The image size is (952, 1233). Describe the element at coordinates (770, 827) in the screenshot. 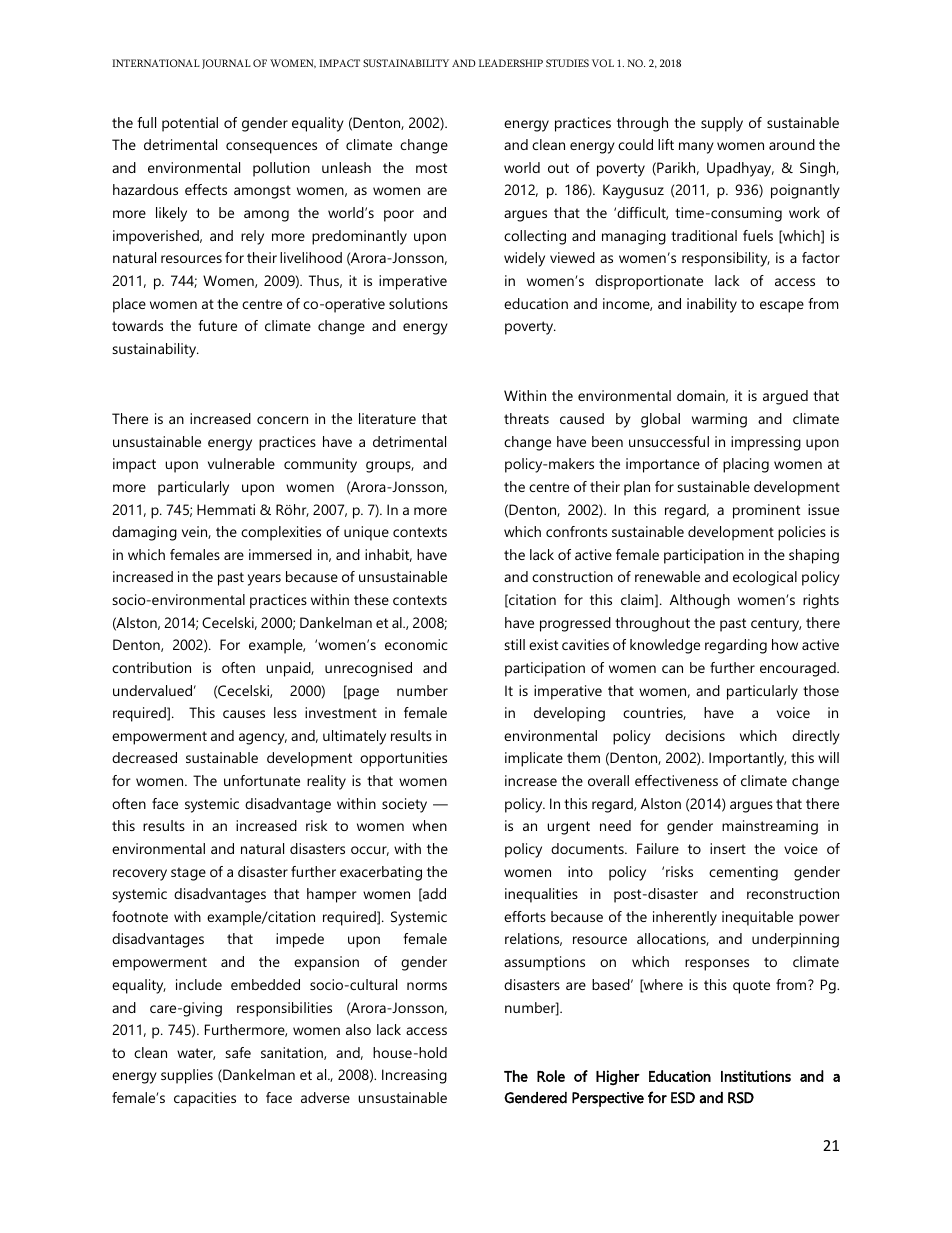

I see `mainstreaming` at that location.
